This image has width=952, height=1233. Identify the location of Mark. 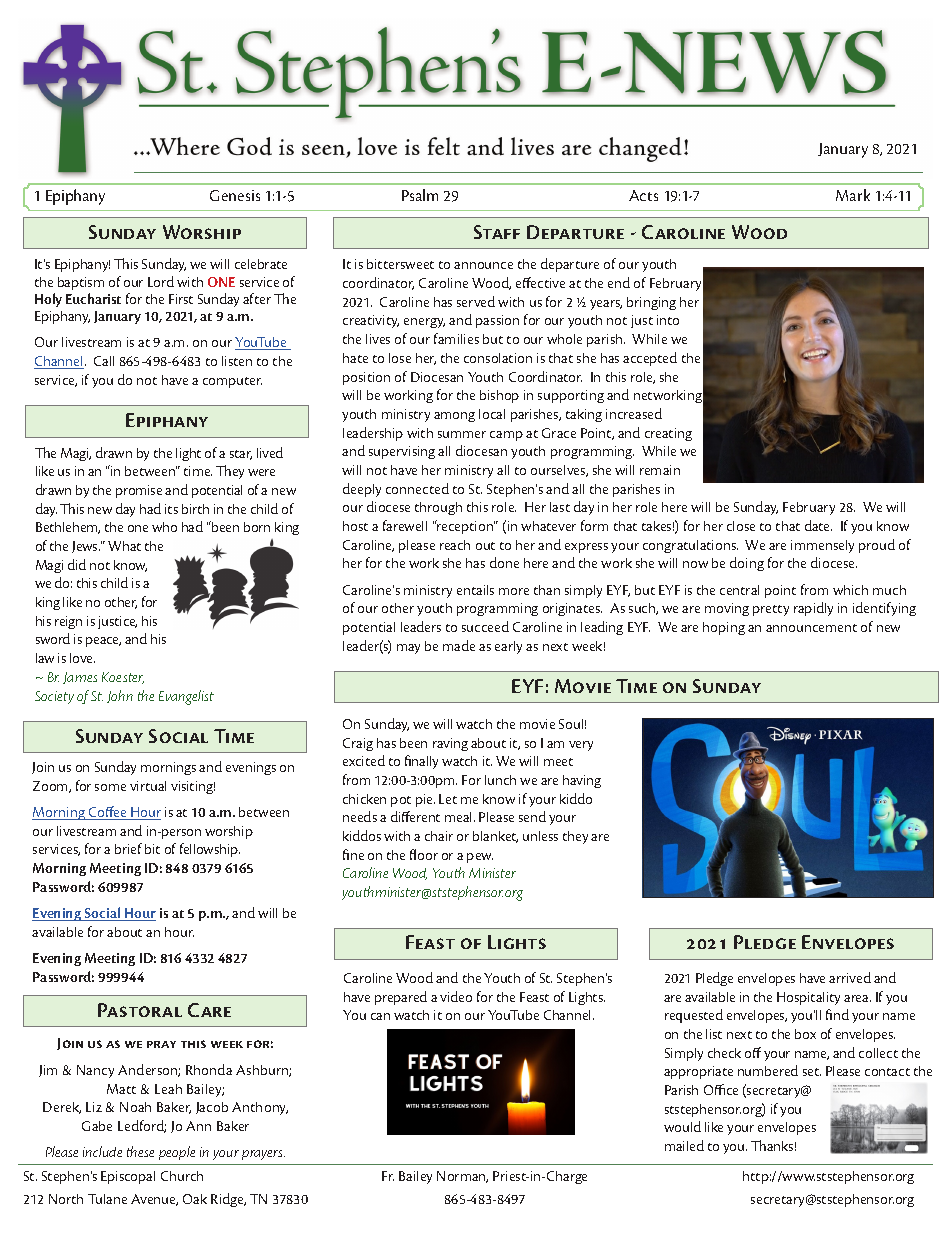
(853, 195).
